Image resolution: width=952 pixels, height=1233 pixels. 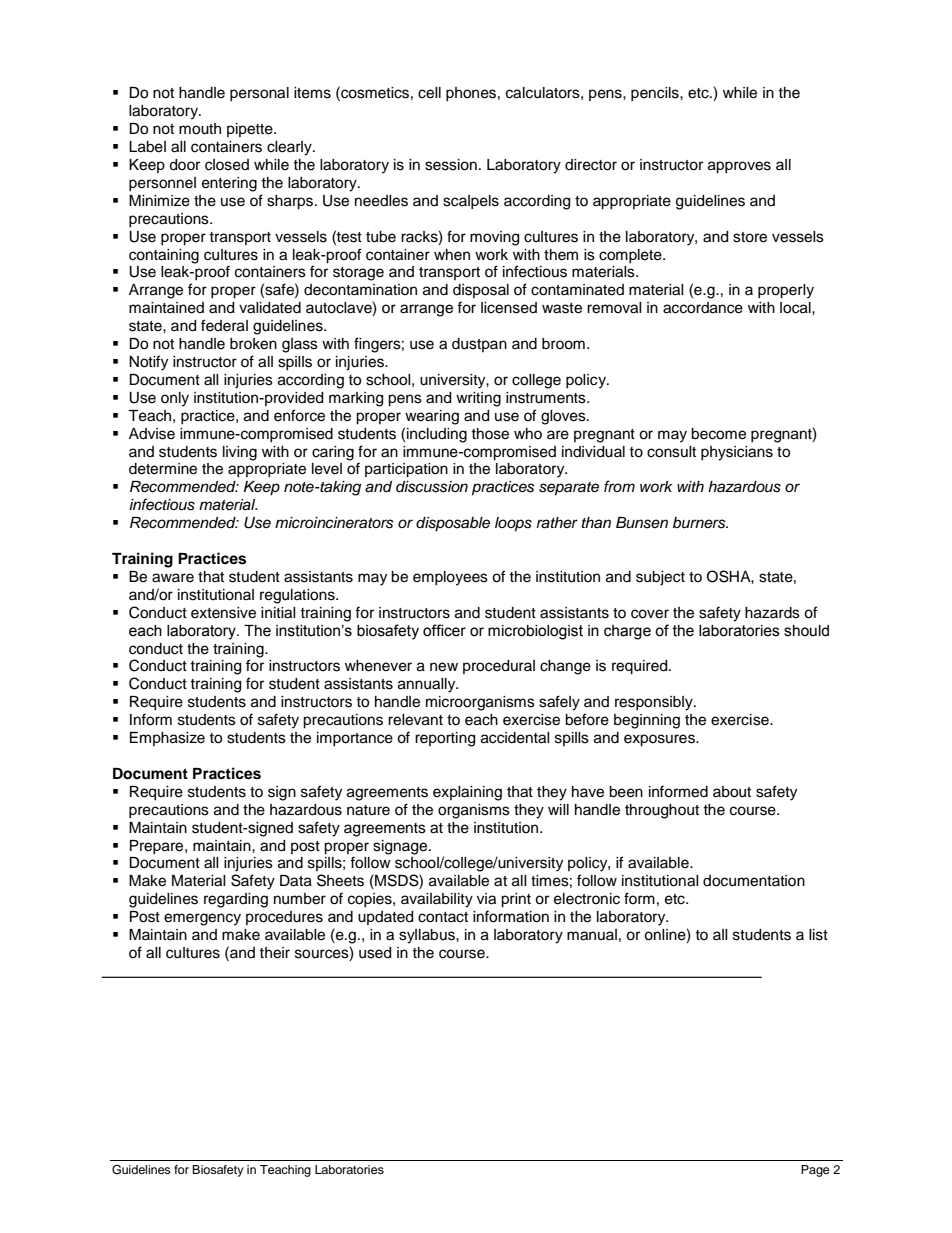 I want to click on physicians, so click(x=737, y=453).
